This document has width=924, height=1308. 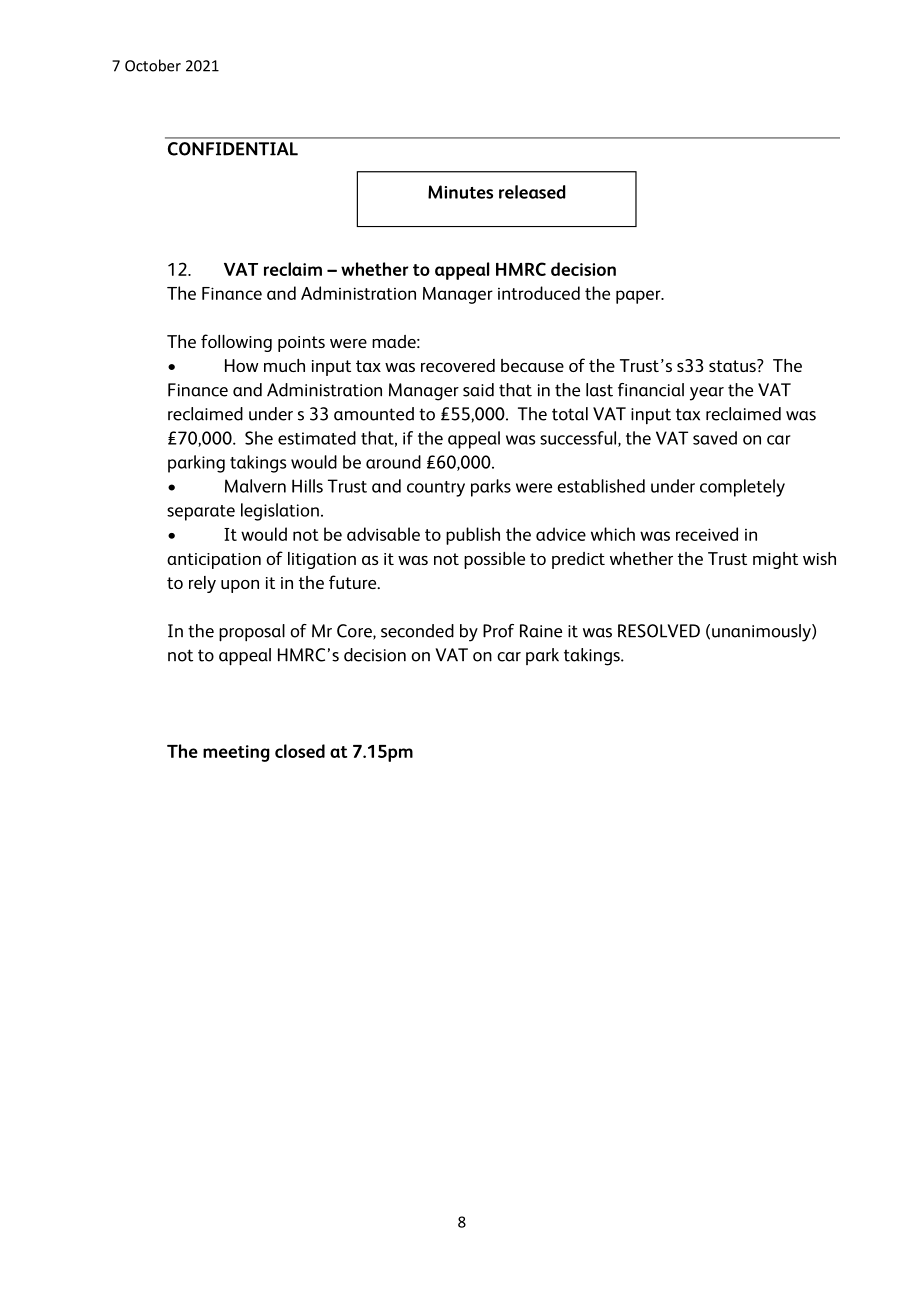 What do you see at coordinates (707, 534) in the document?
I see `received` at bounding box center [707, 534].
